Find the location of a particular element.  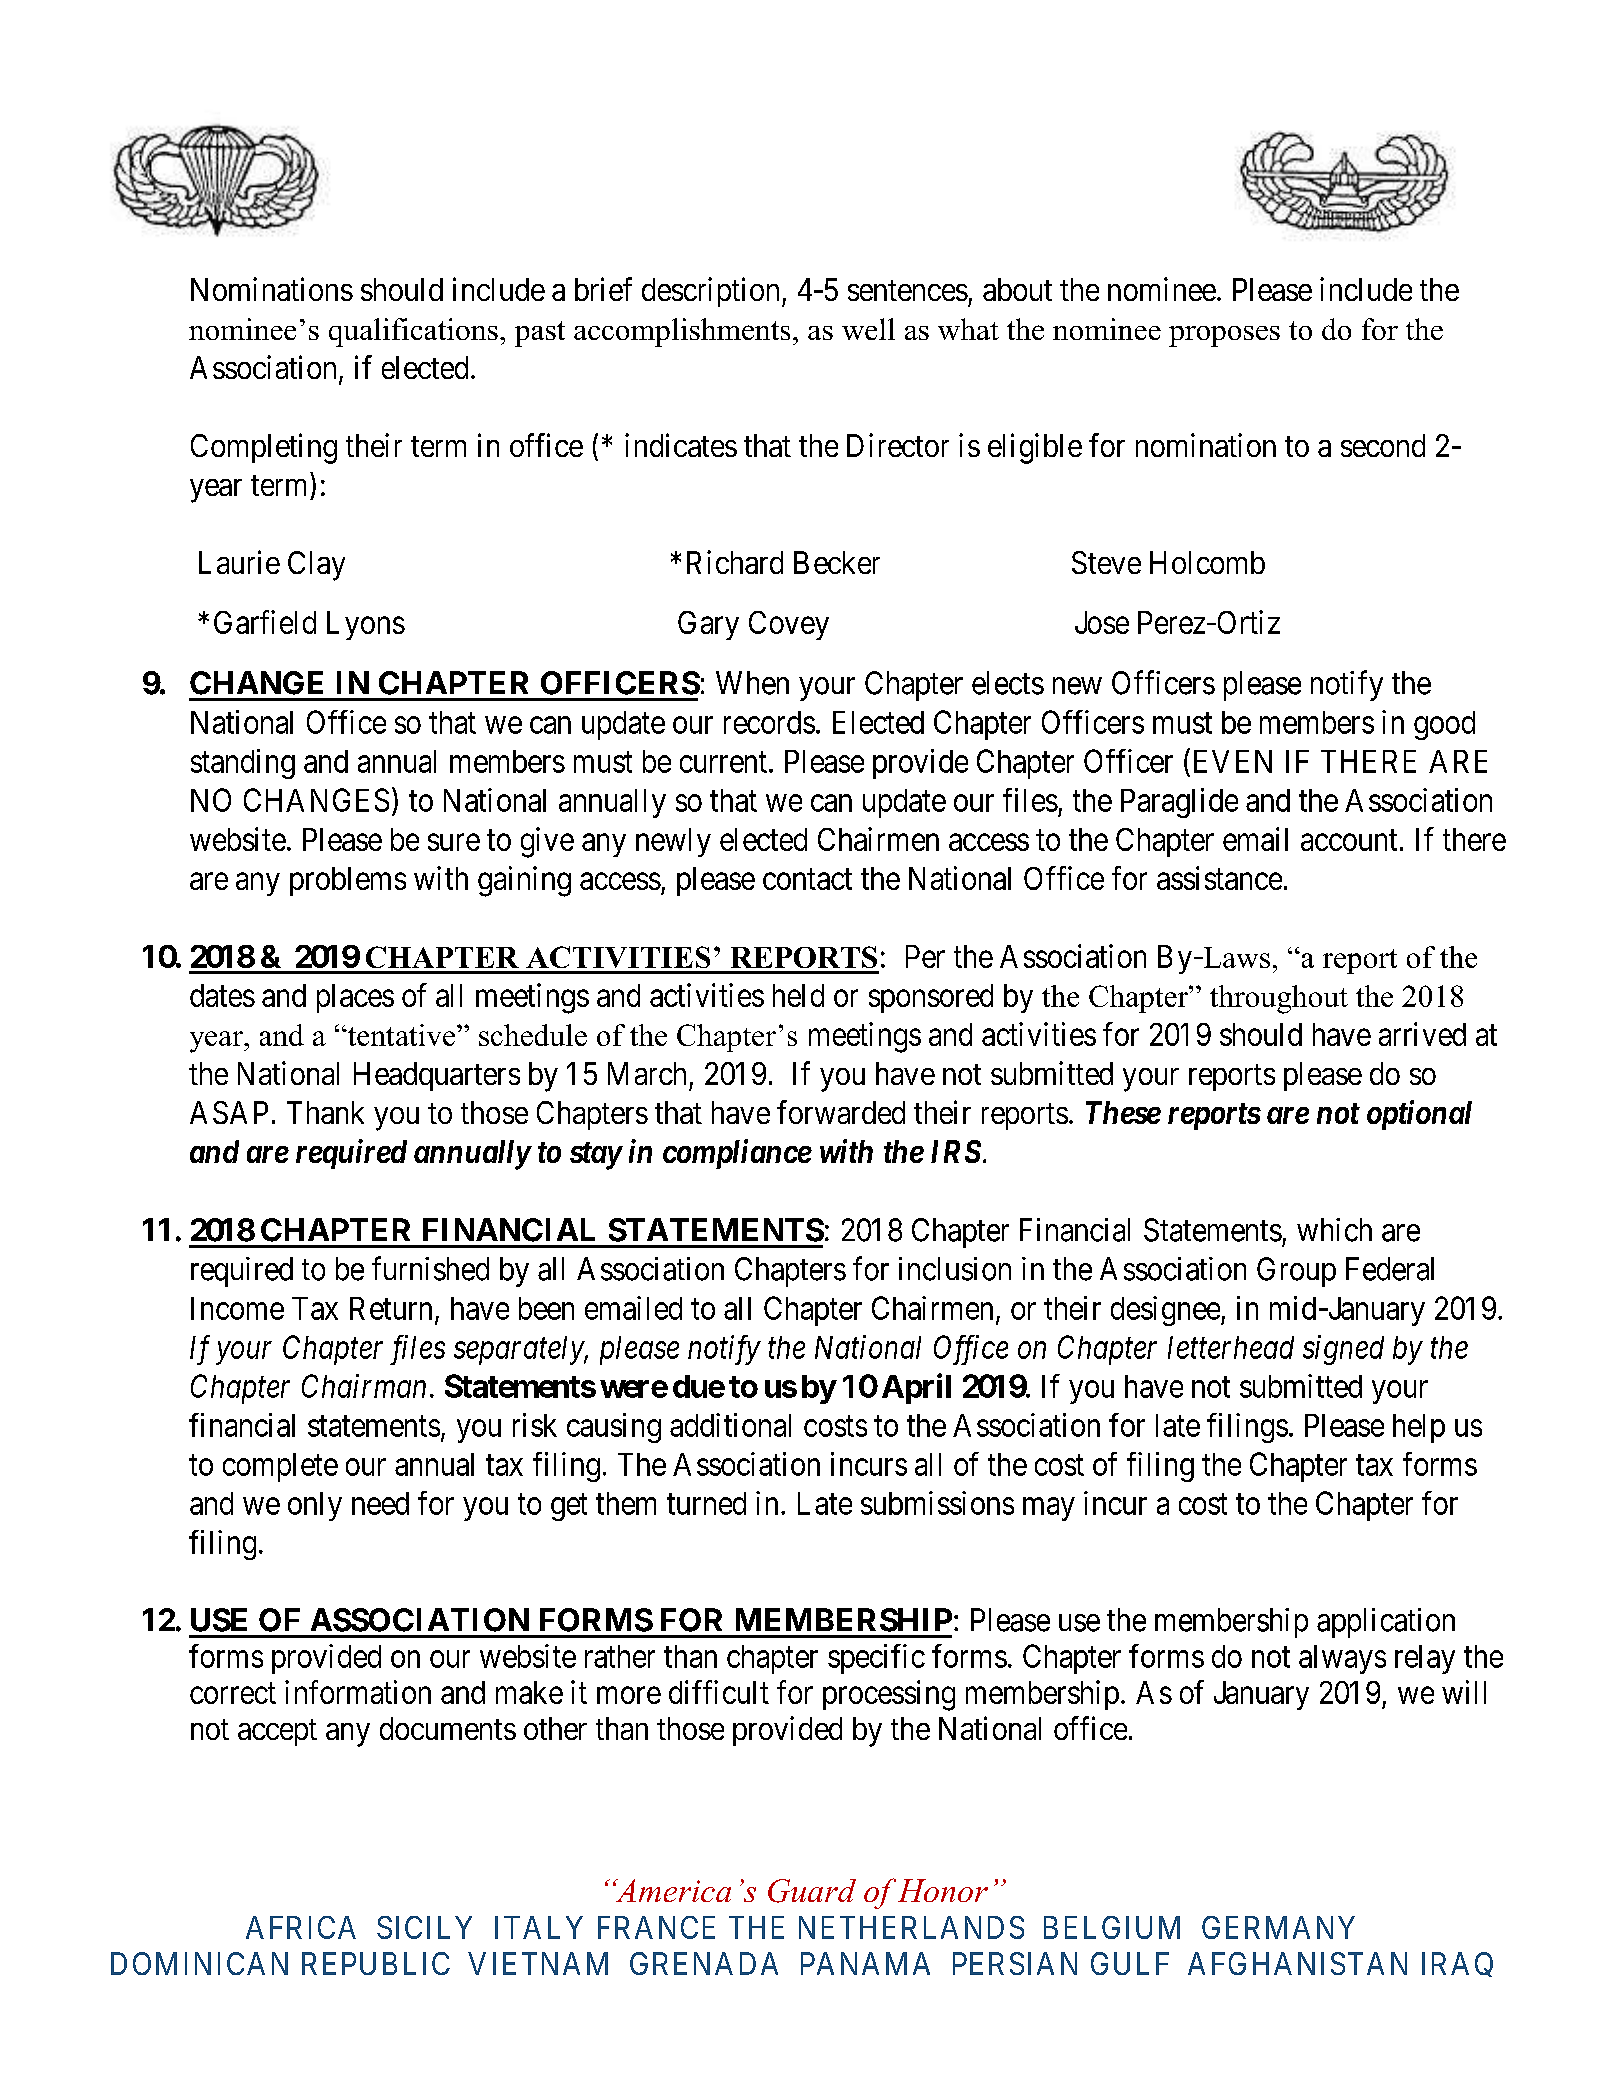

Covey is located at coordinates (789, 625).
